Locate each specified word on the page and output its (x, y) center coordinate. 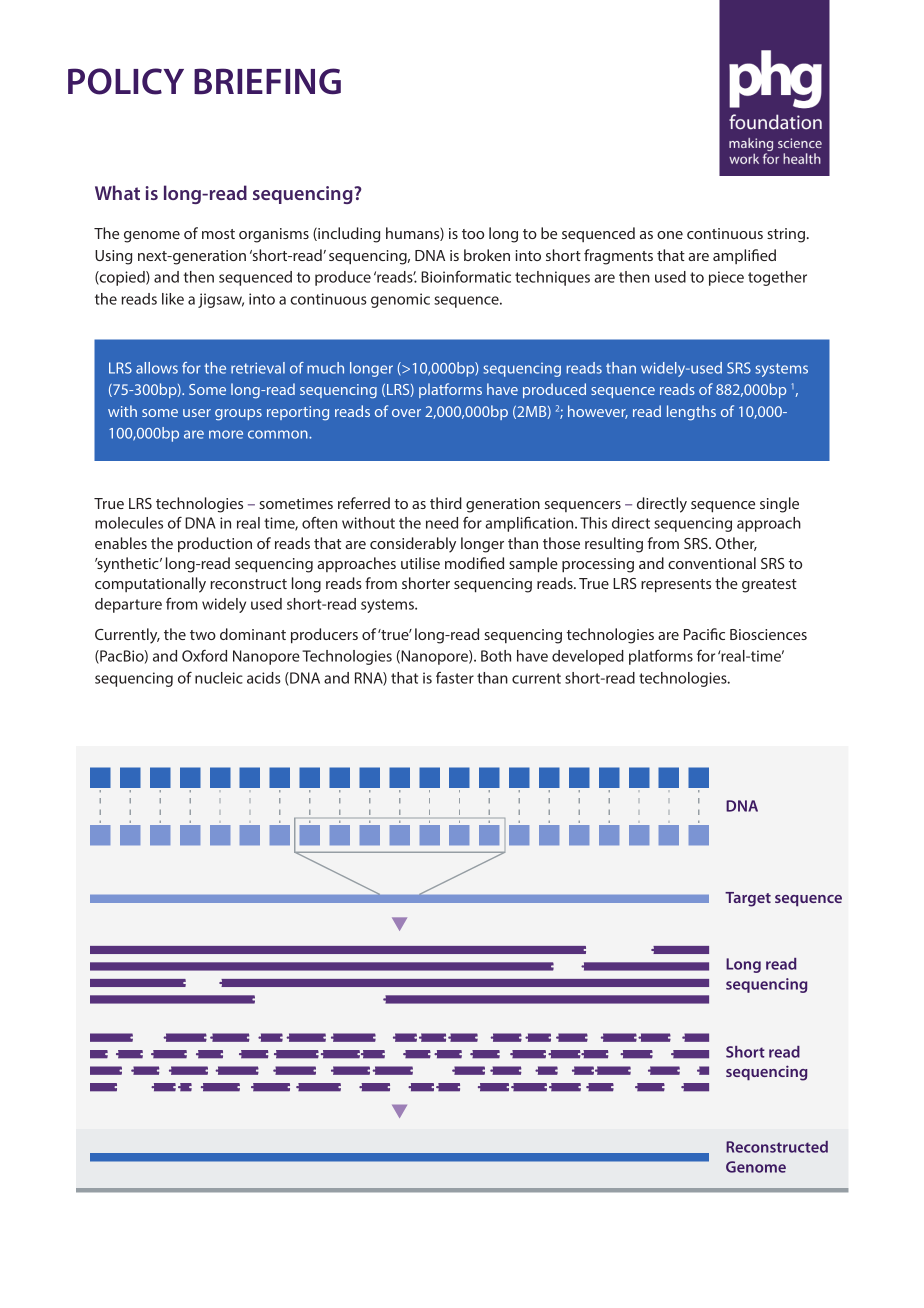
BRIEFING (267, 81)
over (406, 413)
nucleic (219, 678)
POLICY (126, 81)
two (203, 635)
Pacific (704, 634)
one (670, 235)
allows (157, 368)
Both (496, 656)
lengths (691, 413)
